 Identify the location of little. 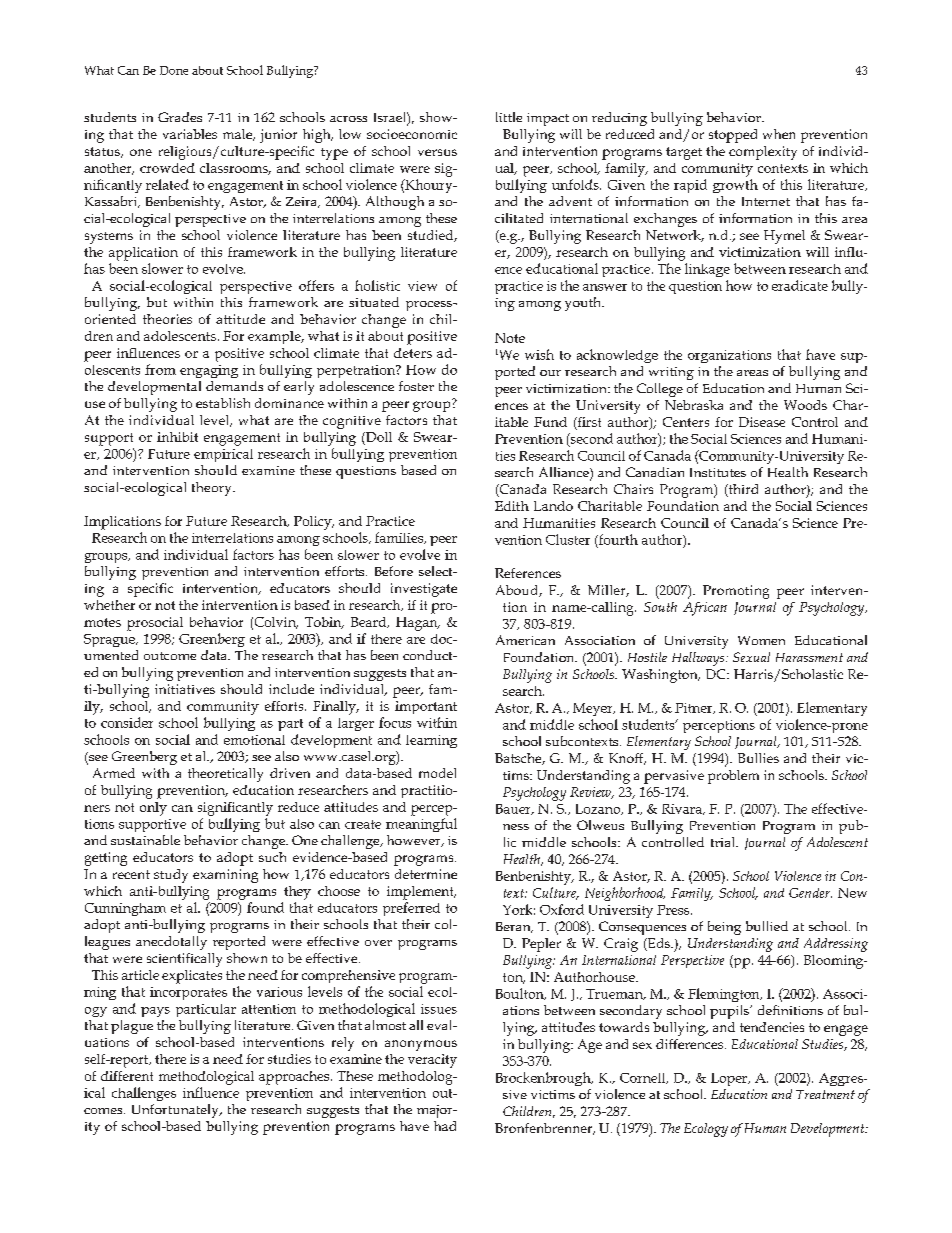
(509, 117).
